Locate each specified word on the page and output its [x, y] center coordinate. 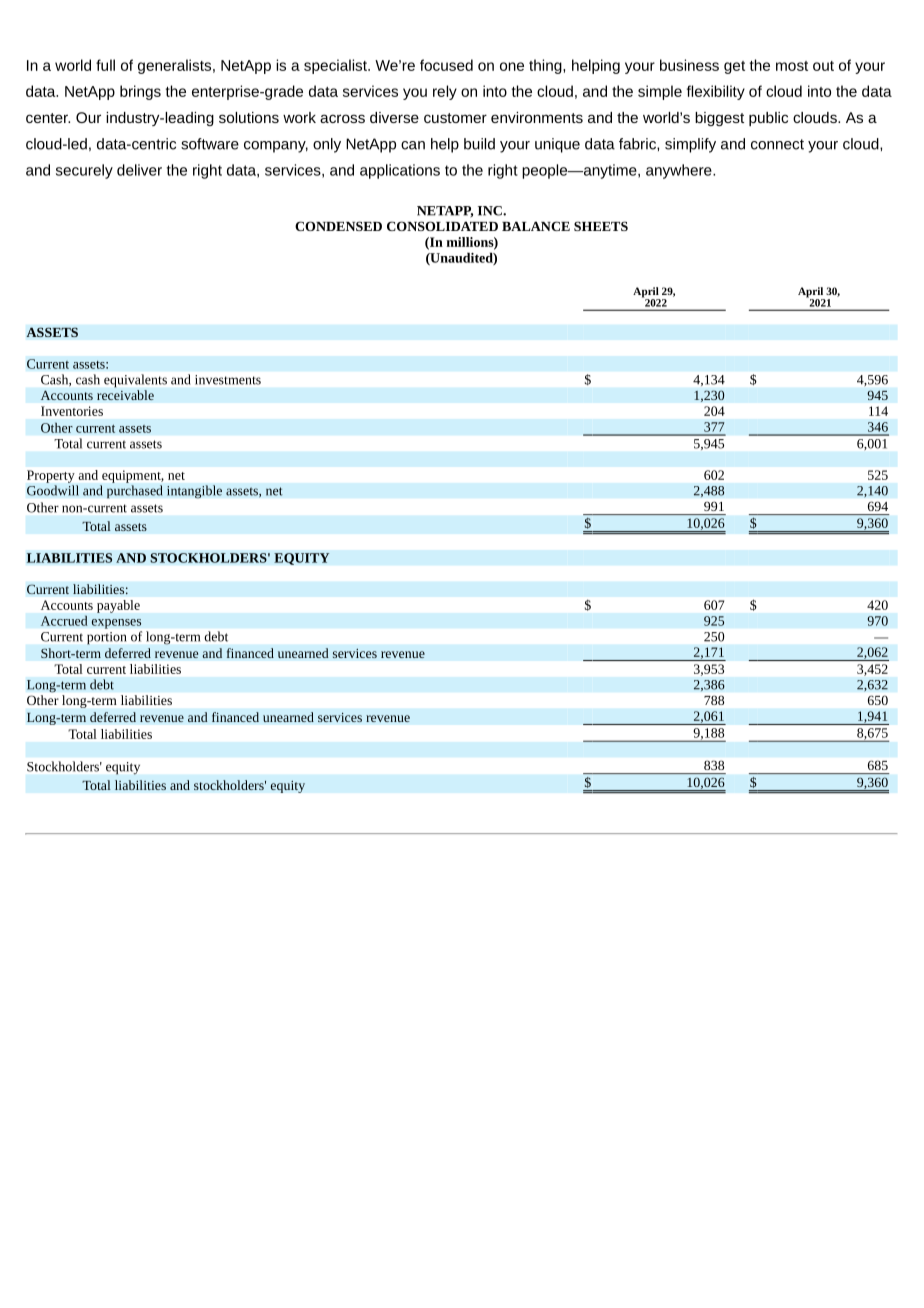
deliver [139, 170]
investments [228, 380]
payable [118, 606]
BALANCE [536, 226]
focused [446, 65]
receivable [125, 395]
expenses [116, 624]
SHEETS [601, 226]
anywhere [680, 171]
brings [140, 92]
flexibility [716, 92]
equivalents [135, 381]
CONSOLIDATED [442, 226]
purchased [135, 492]
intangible [194, 492]
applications [400, 171]
